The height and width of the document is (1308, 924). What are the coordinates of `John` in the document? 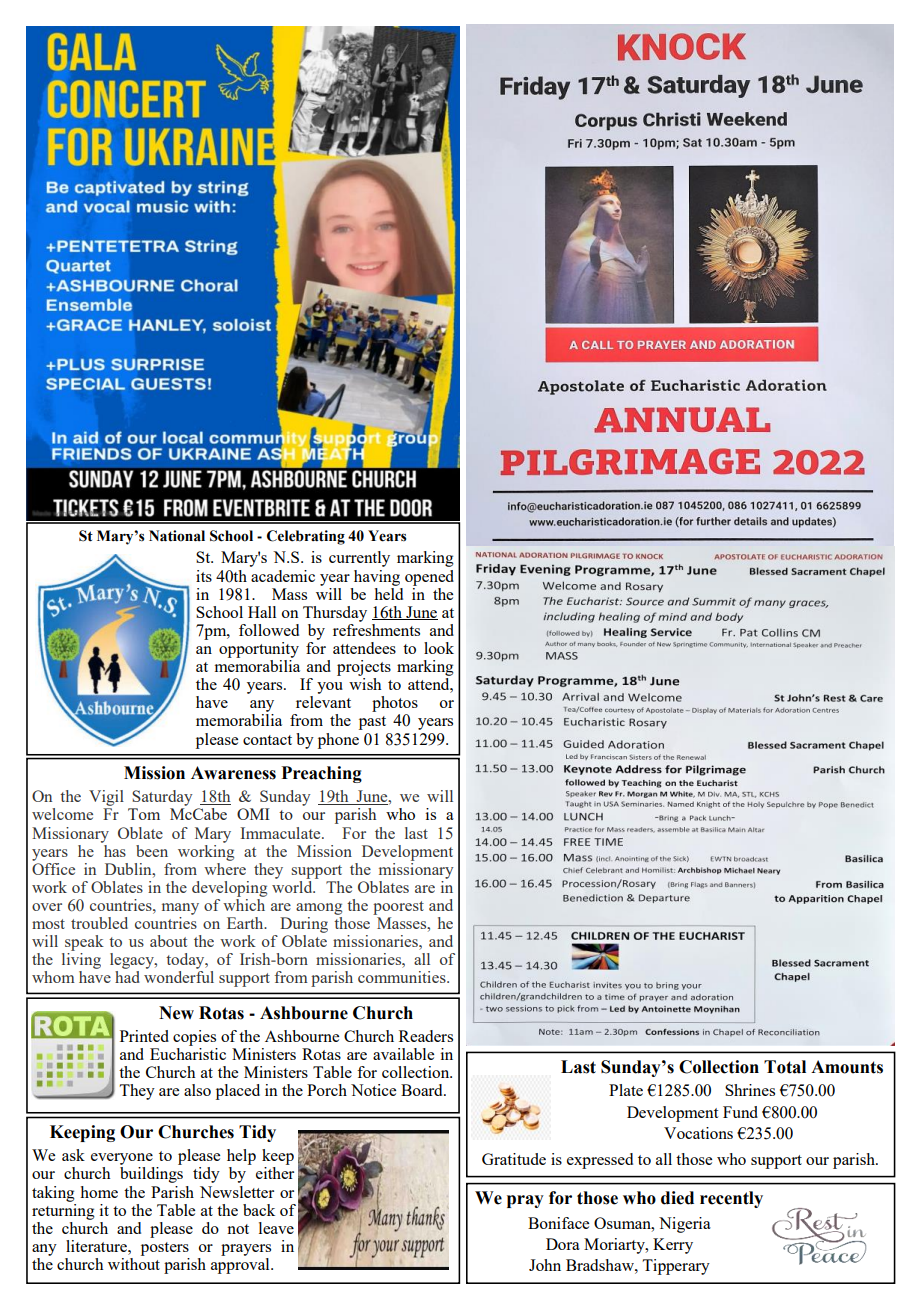 It's located at (545, 1265).
